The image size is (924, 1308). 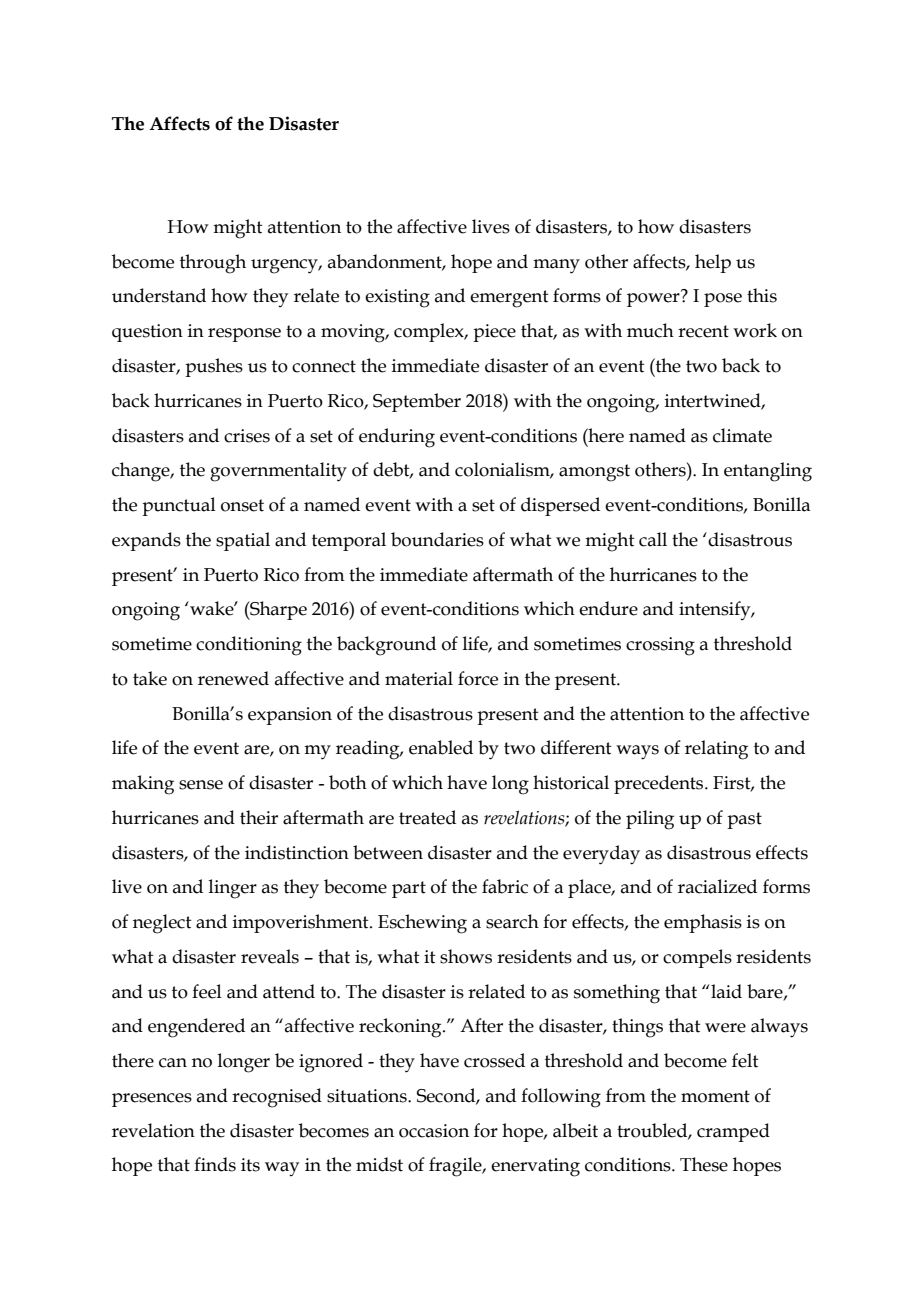 What do you see at coordinates (247, 436) in the screenshot?
I see `crises` at bounding box center [247, 436].
